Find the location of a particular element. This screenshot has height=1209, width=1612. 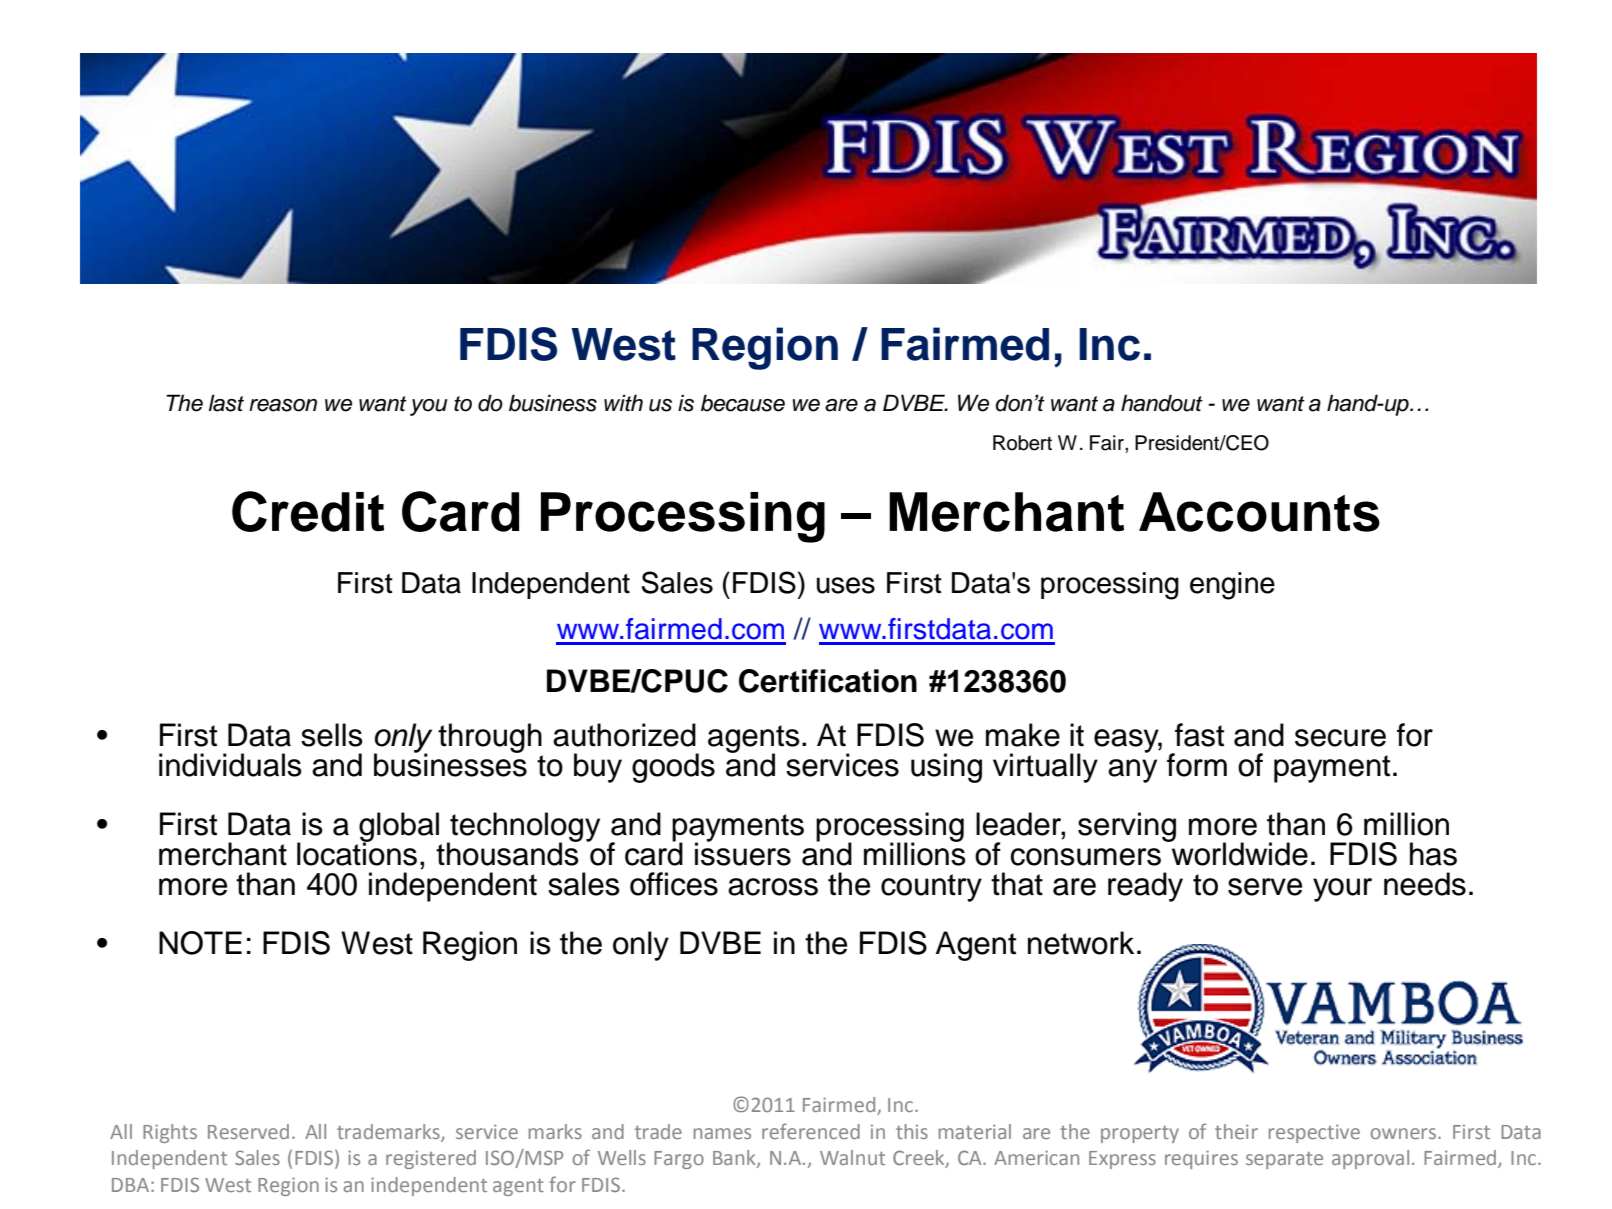

goods is located at coordinates (673, 768).
